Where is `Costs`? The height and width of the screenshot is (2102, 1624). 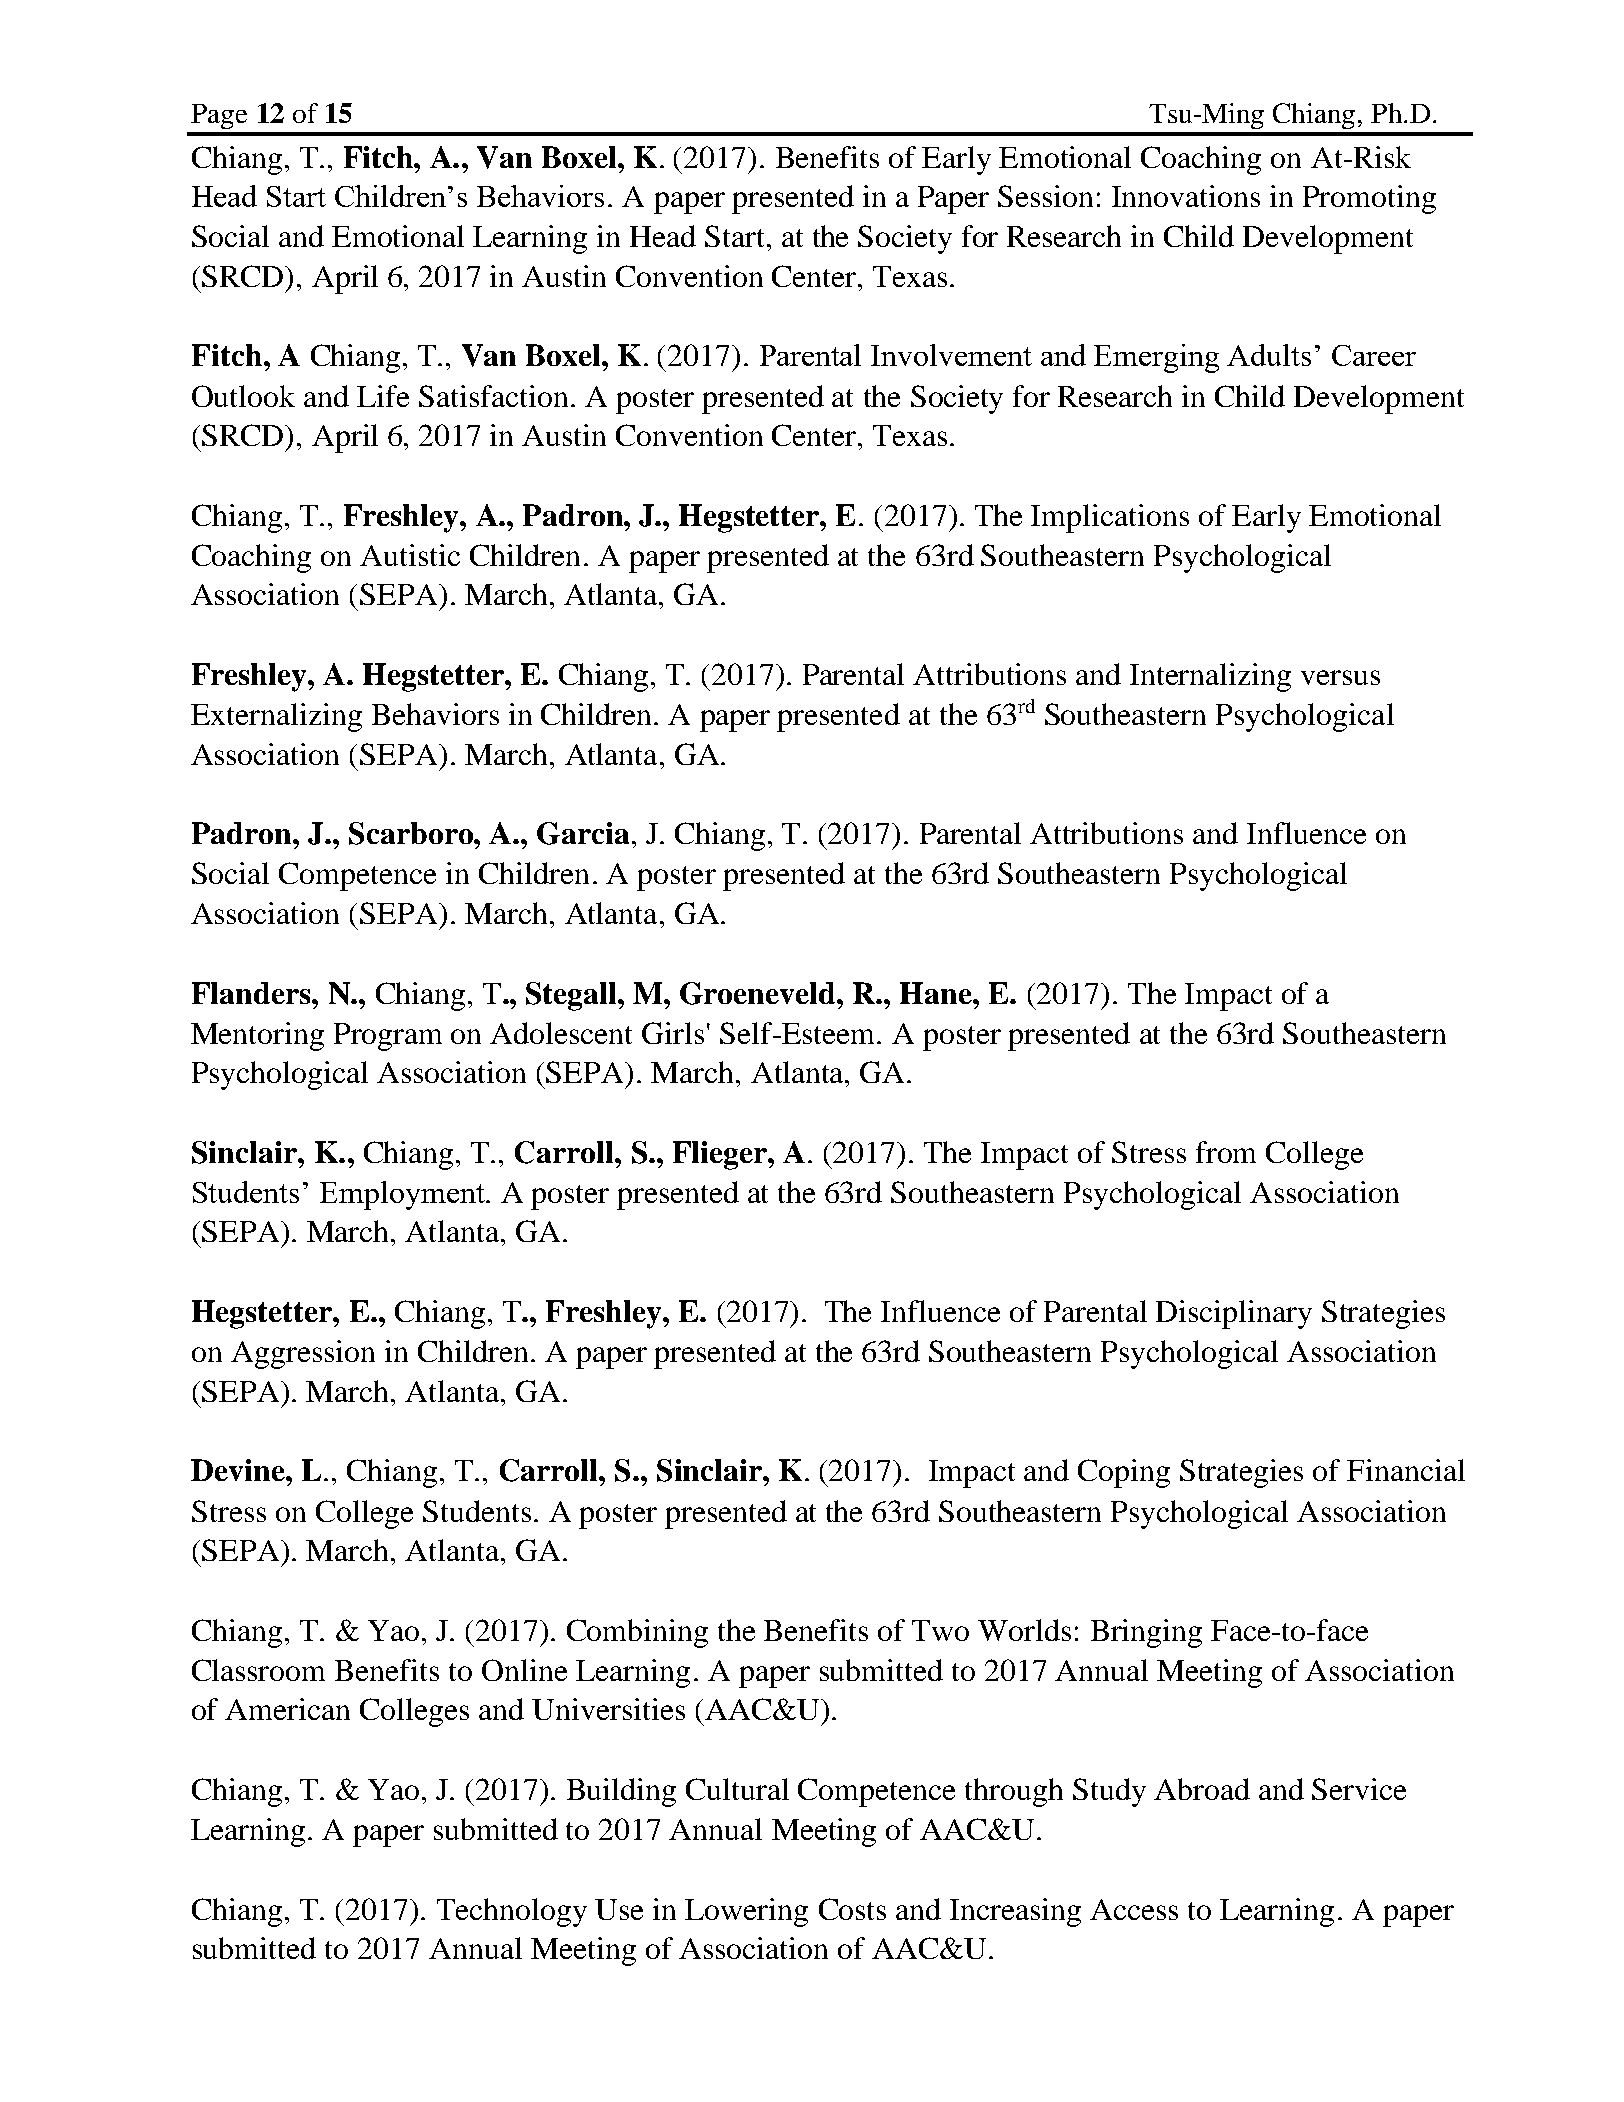 Costs is located at coordinates (852, 1909).
